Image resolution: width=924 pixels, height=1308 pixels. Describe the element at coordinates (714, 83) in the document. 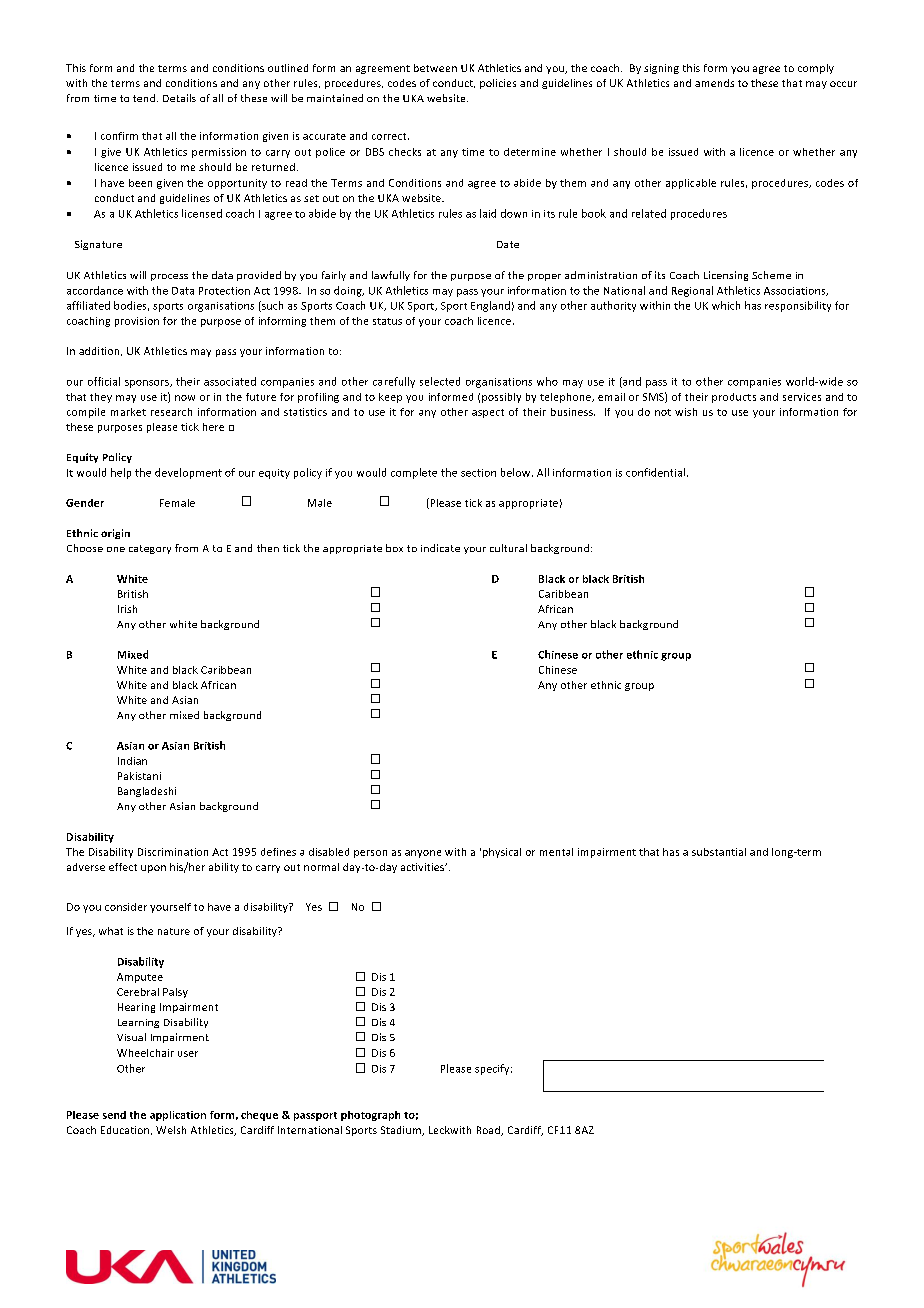

I see `amends` at that location.
